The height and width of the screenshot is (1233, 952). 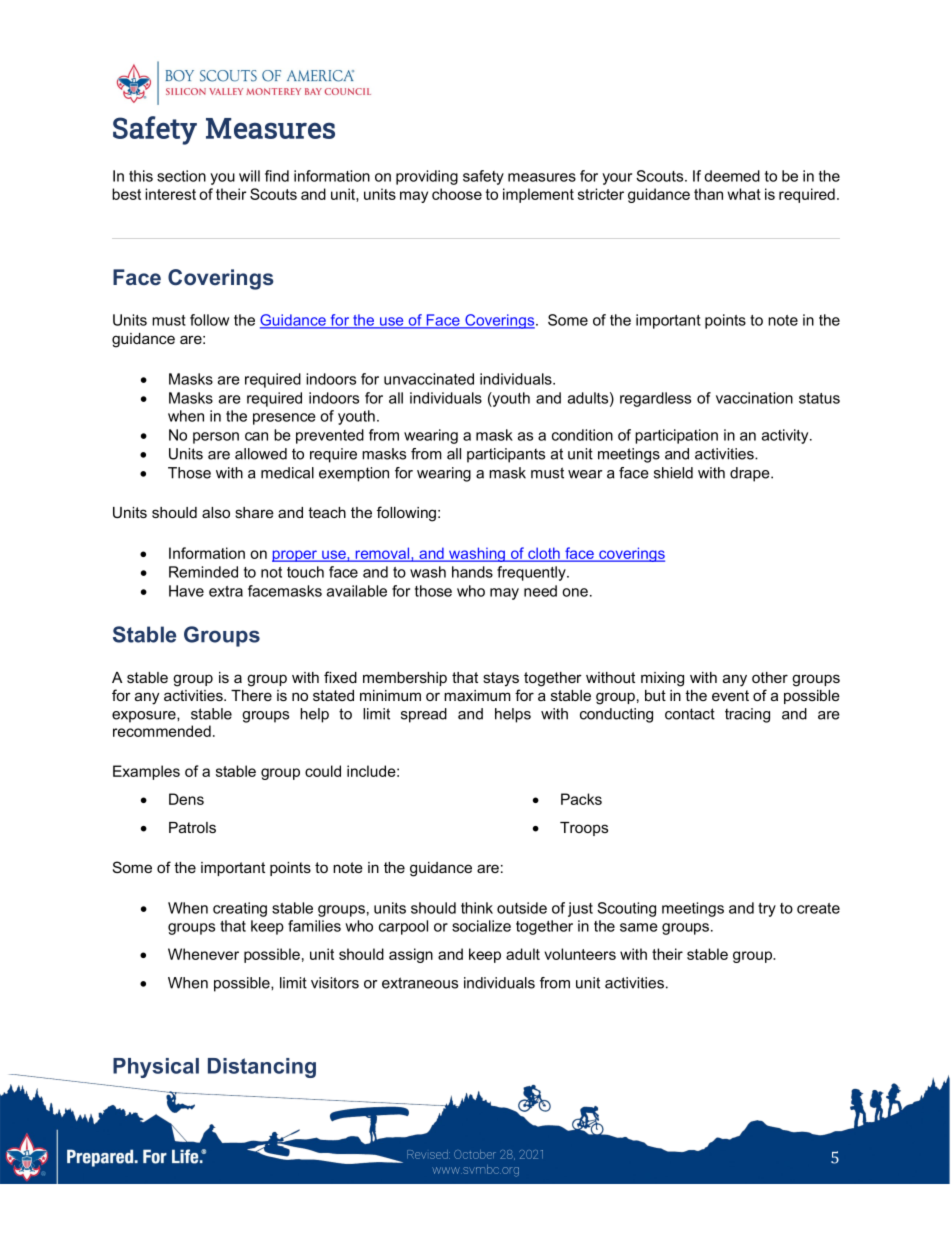 I want to click on interest, so click(x=170, y=194).
